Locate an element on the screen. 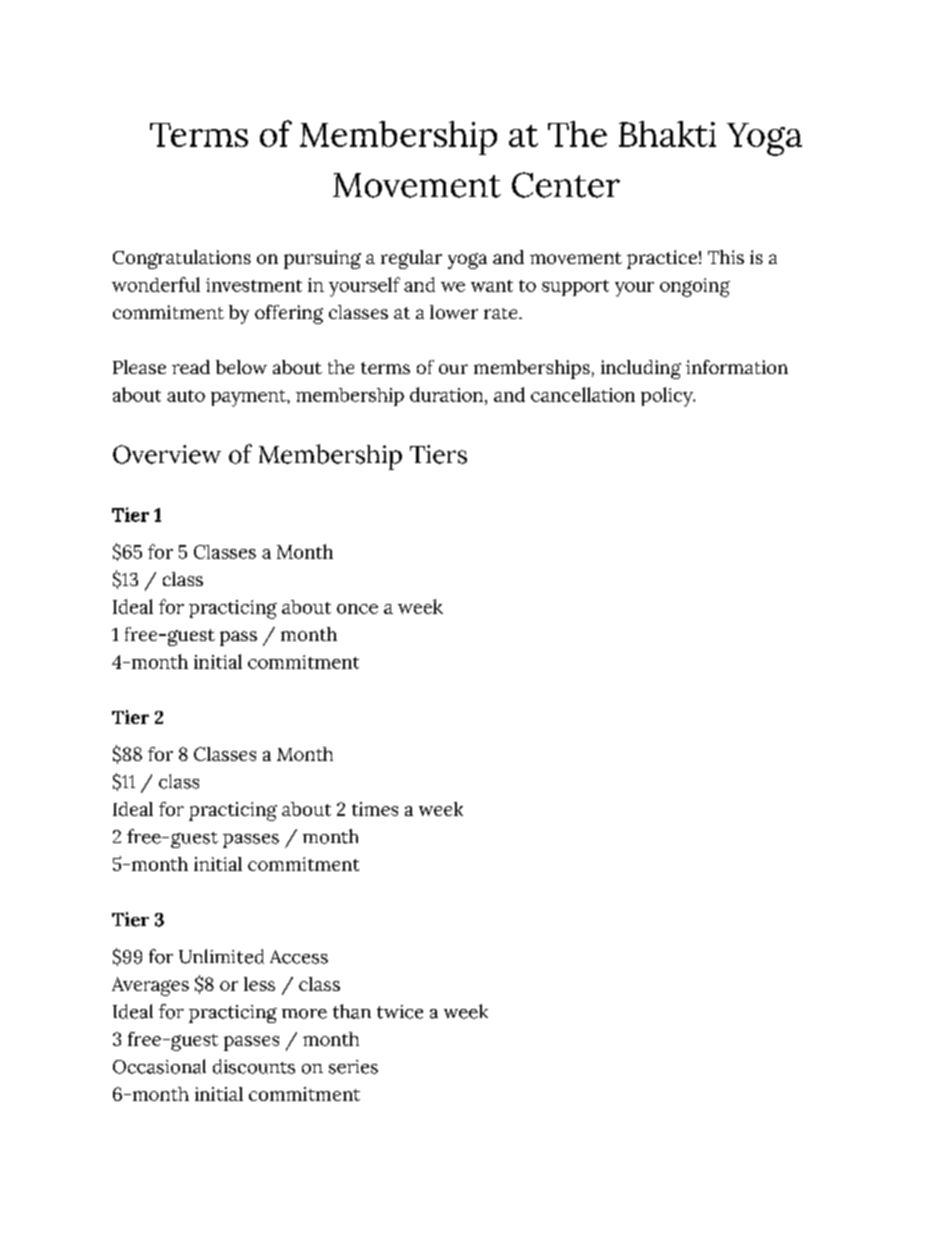 The width and height of the screenshot is (952, 1233). once is located at coordinates (357, 609).
